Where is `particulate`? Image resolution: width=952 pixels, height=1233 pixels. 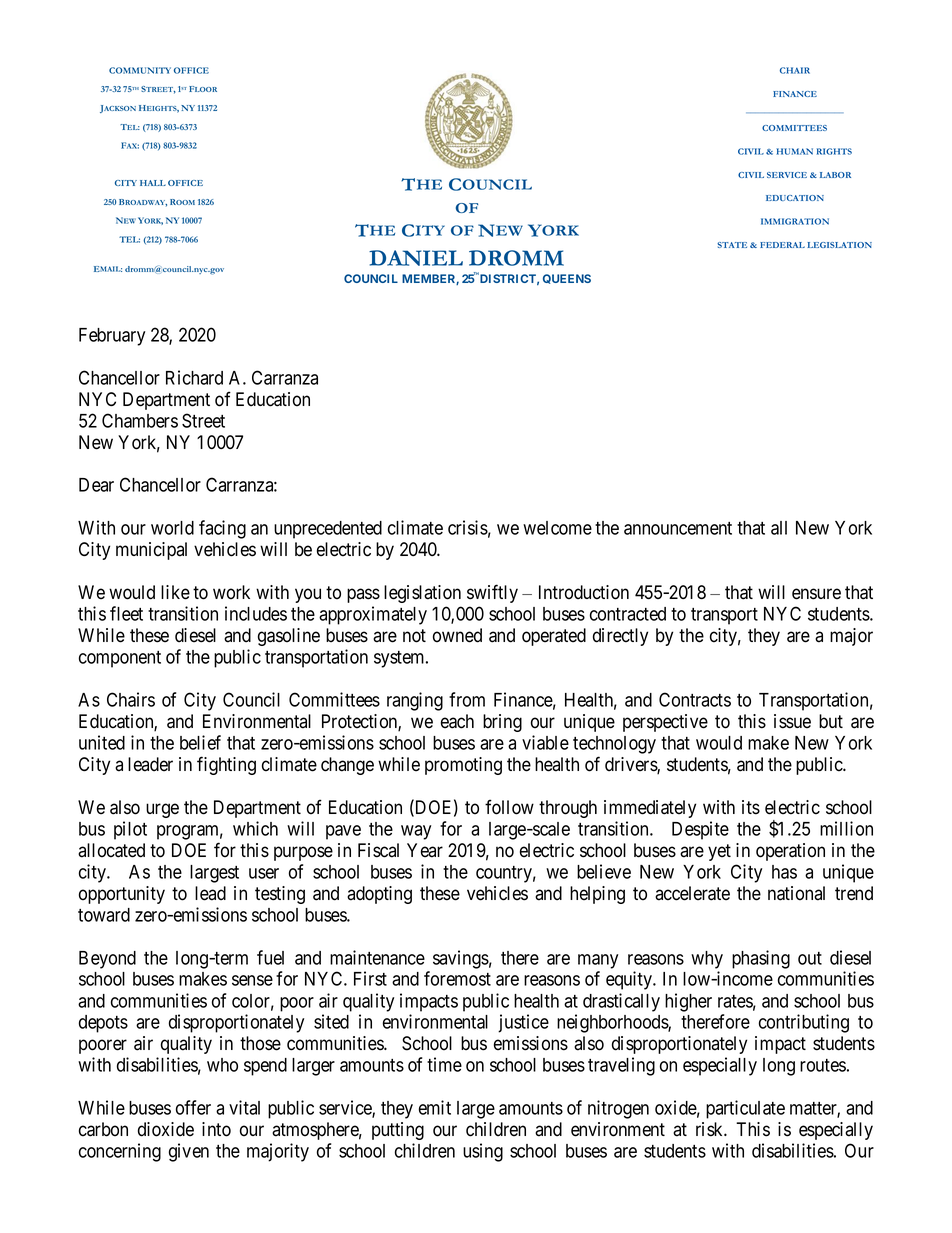
particulate is located at coordinates (745, 1109).
